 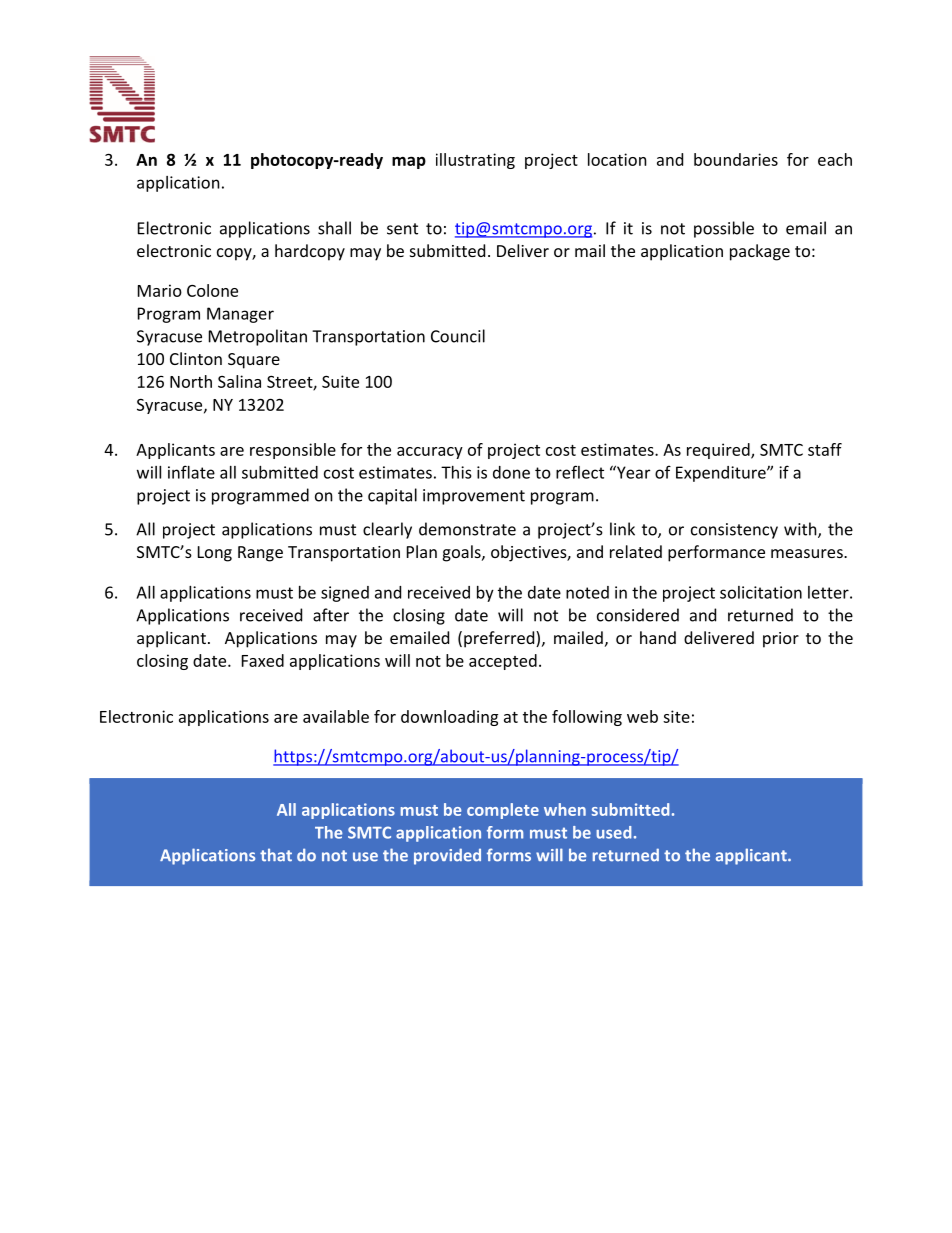 I want to click on that, so click(x=276, y=855).
